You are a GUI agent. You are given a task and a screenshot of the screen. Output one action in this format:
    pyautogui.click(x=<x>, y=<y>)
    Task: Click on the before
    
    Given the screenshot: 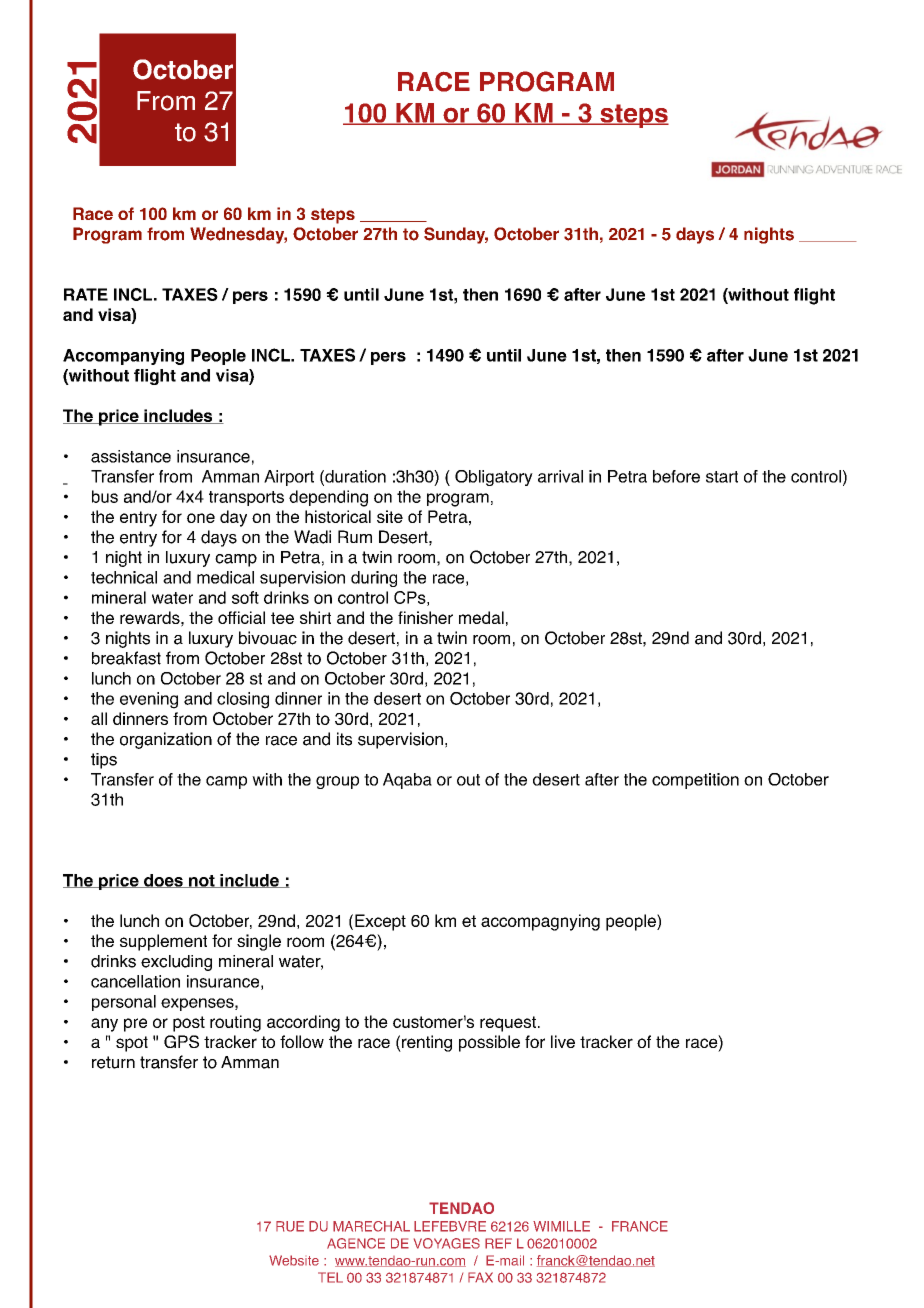 What is the action you would take?
    pyautogui.click(x=676, y=476)
